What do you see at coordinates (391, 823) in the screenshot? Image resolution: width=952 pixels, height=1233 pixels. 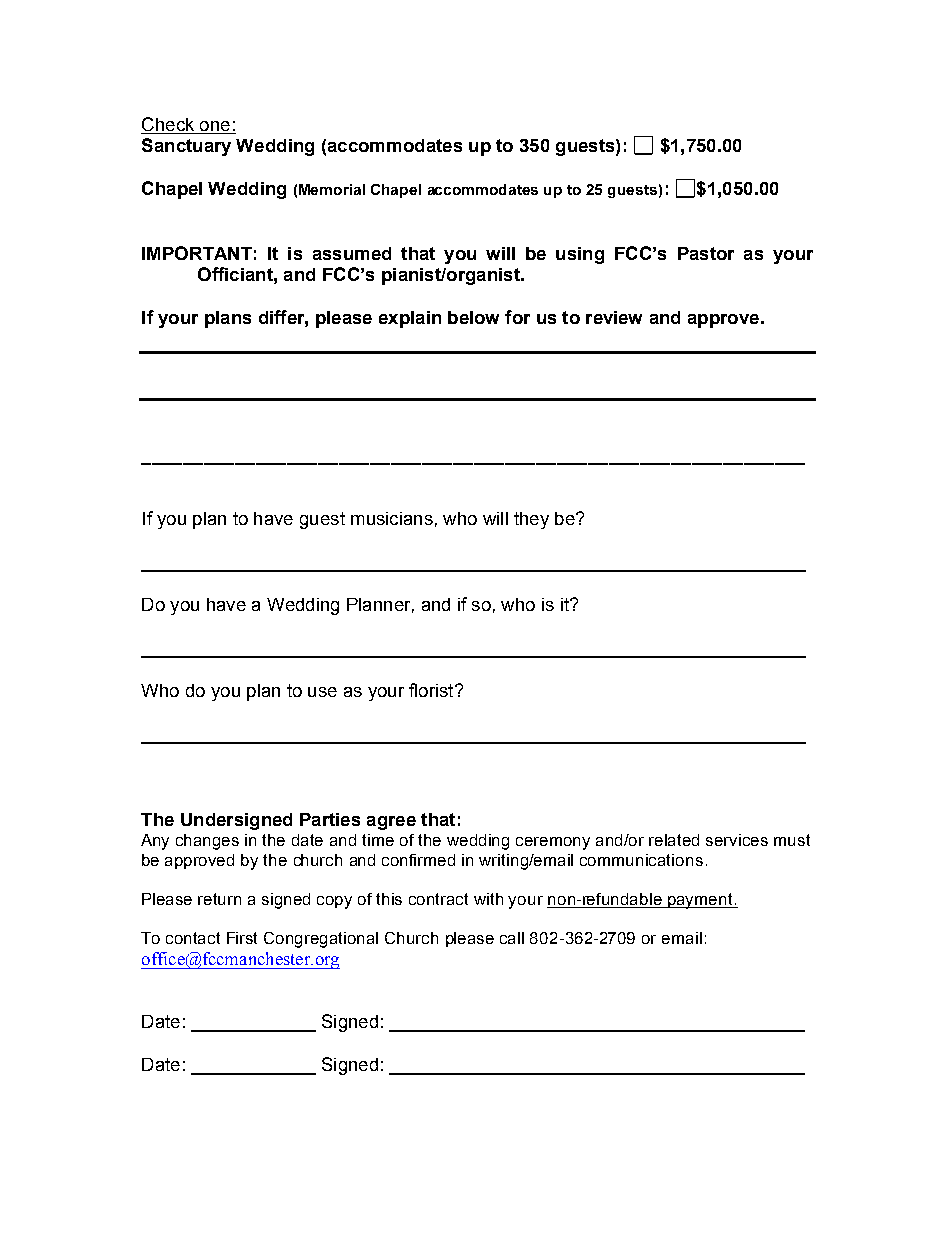 I see `agree` at bounding box center [391, 823].
